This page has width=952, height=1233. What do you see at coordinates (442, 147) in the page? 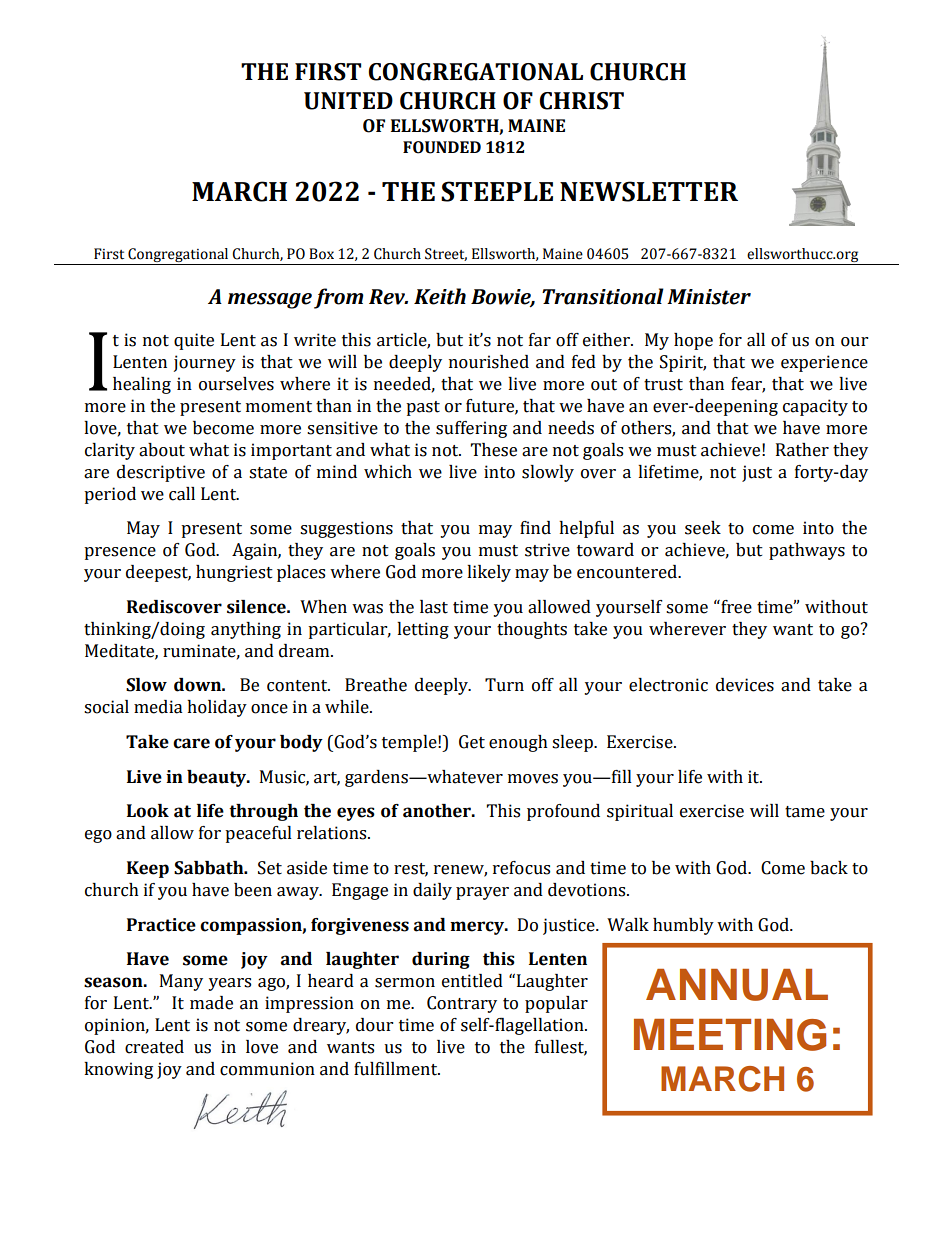
I see `FOUNDED` at bounding box center [442, 147].
